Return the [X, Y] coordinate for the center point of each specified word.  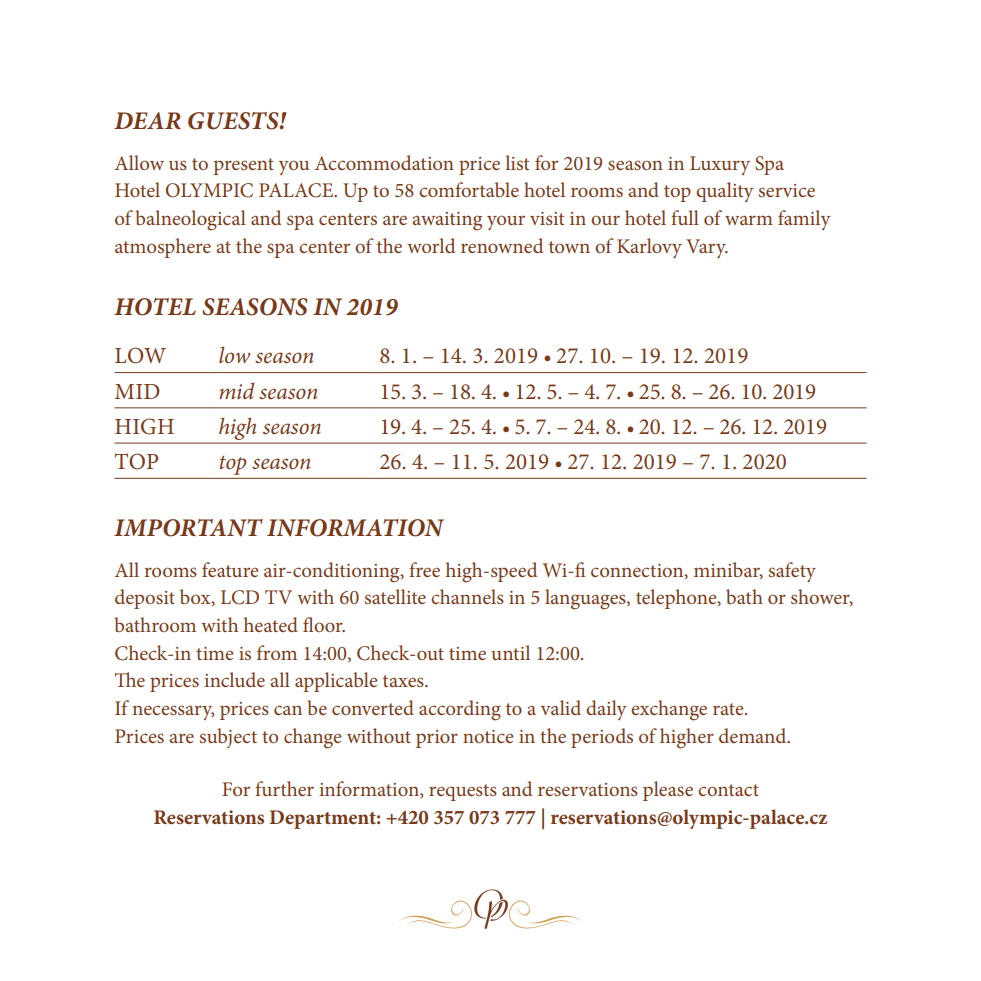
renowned [502, 245]
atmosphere [163, 248]
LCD [240, 597]
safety [792, 572]
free [424, 569]
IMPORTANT [188, 528]
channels [467, 596]
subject [228, 738]
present [244, 166]
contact [728, 790]
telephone [677, 599]
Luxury [720, 165]
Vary [707, 248]
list [517, 162]
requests [463, 792]
